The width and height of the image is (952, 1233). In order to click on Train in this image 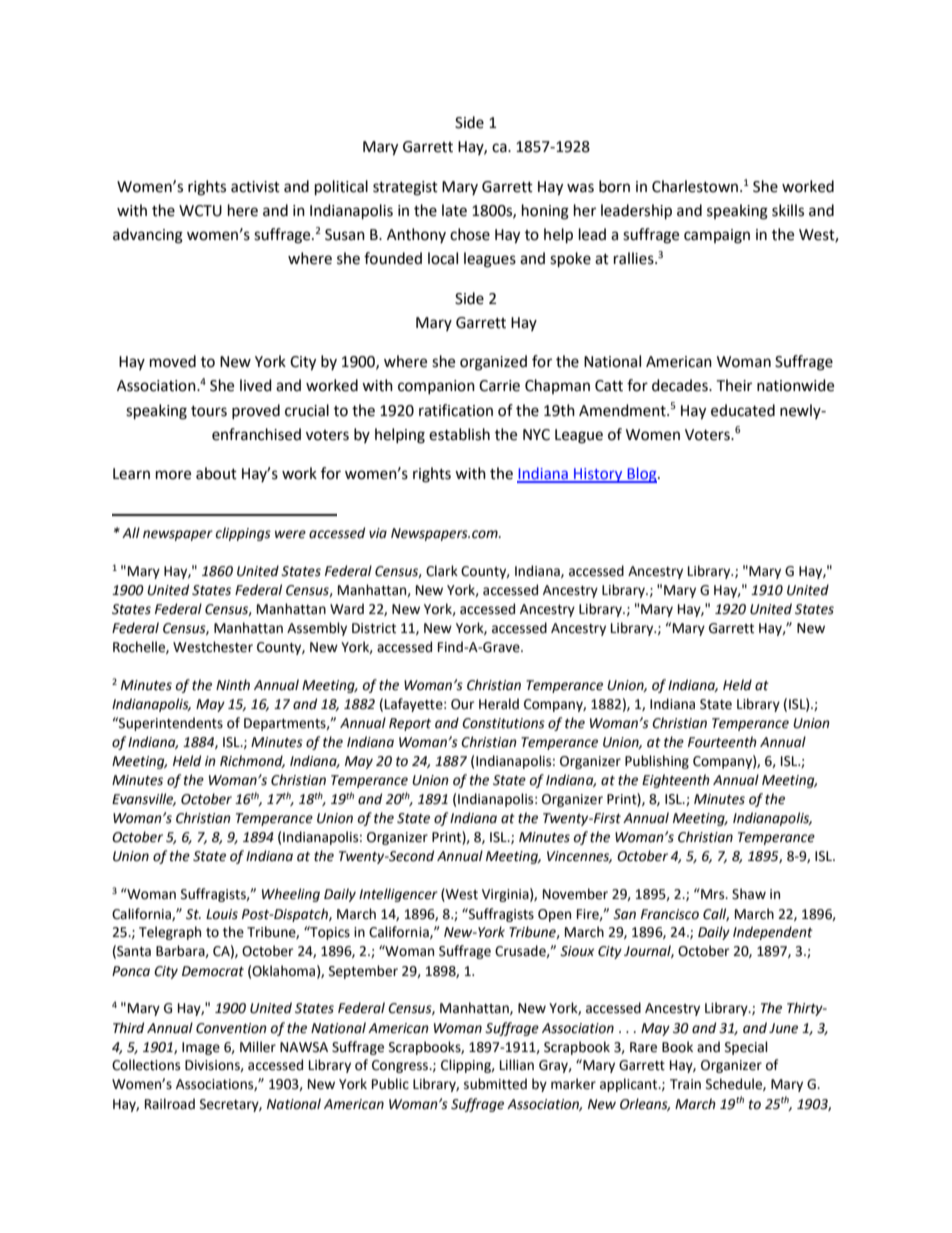, I will do `click(685, 1084)`.
